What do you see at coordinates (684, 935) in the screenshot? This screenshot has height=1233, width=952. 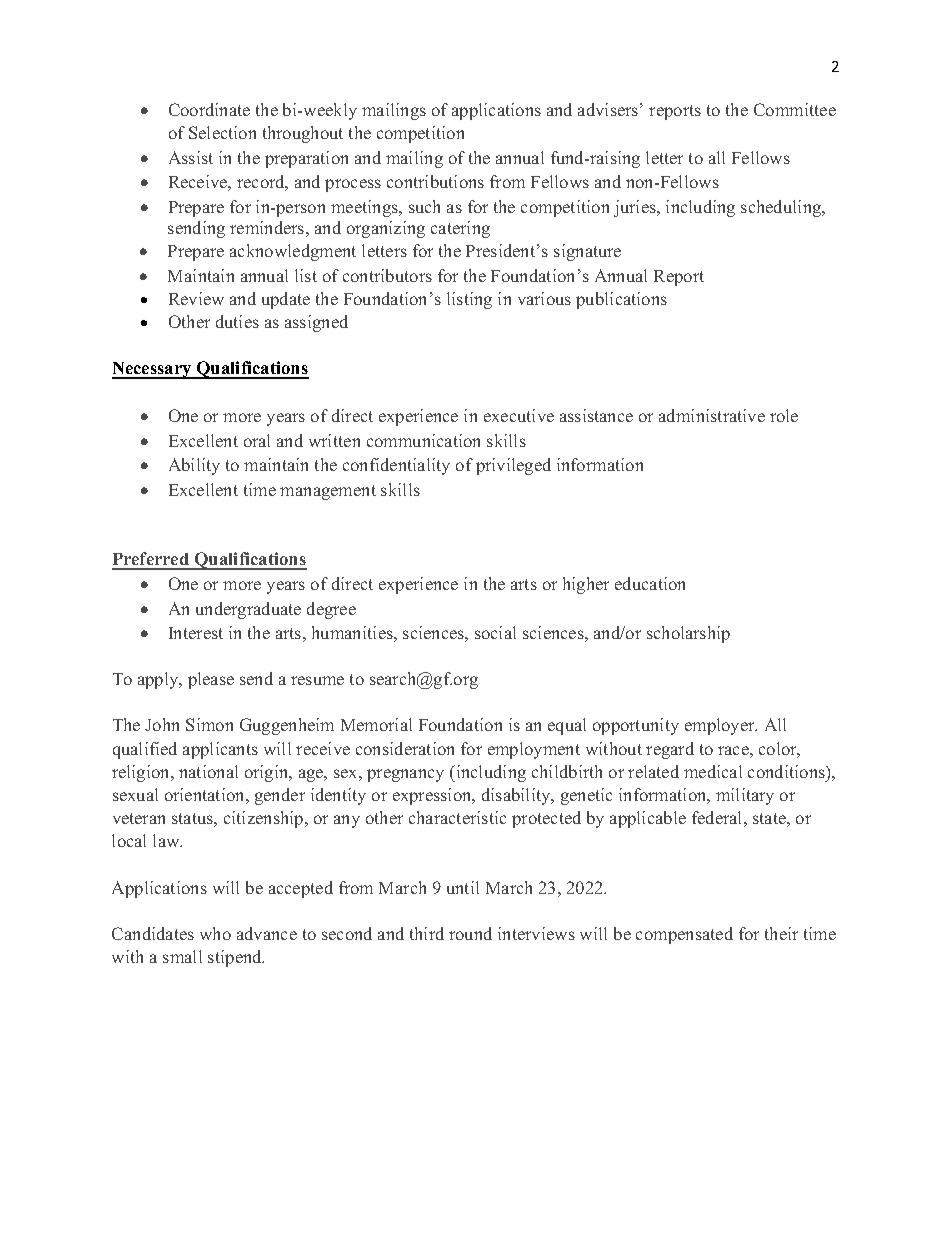 I see `compensated` at bounding box center [684, 935].
